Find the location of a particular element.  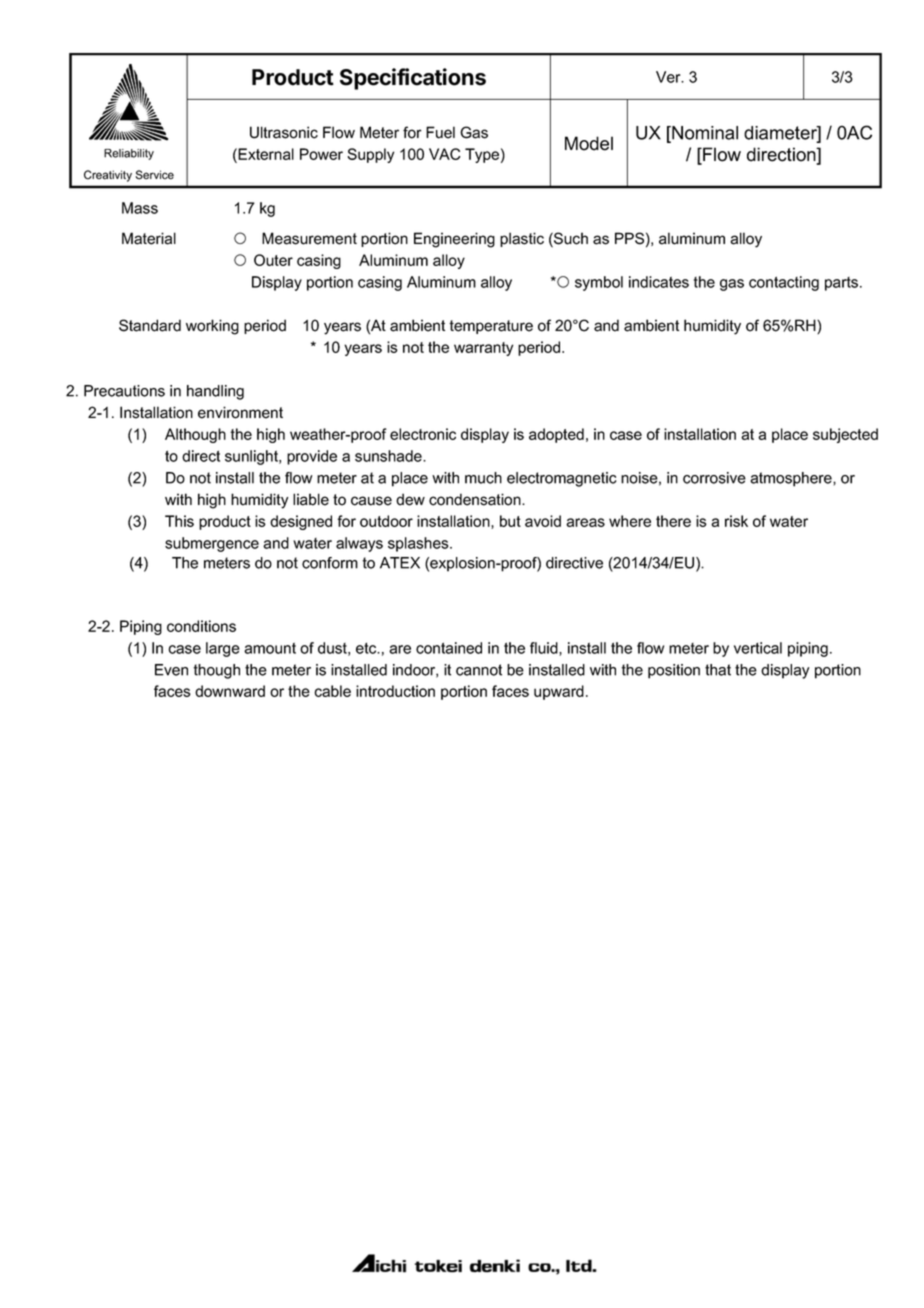

Even is located at coordinates (171, 670).
